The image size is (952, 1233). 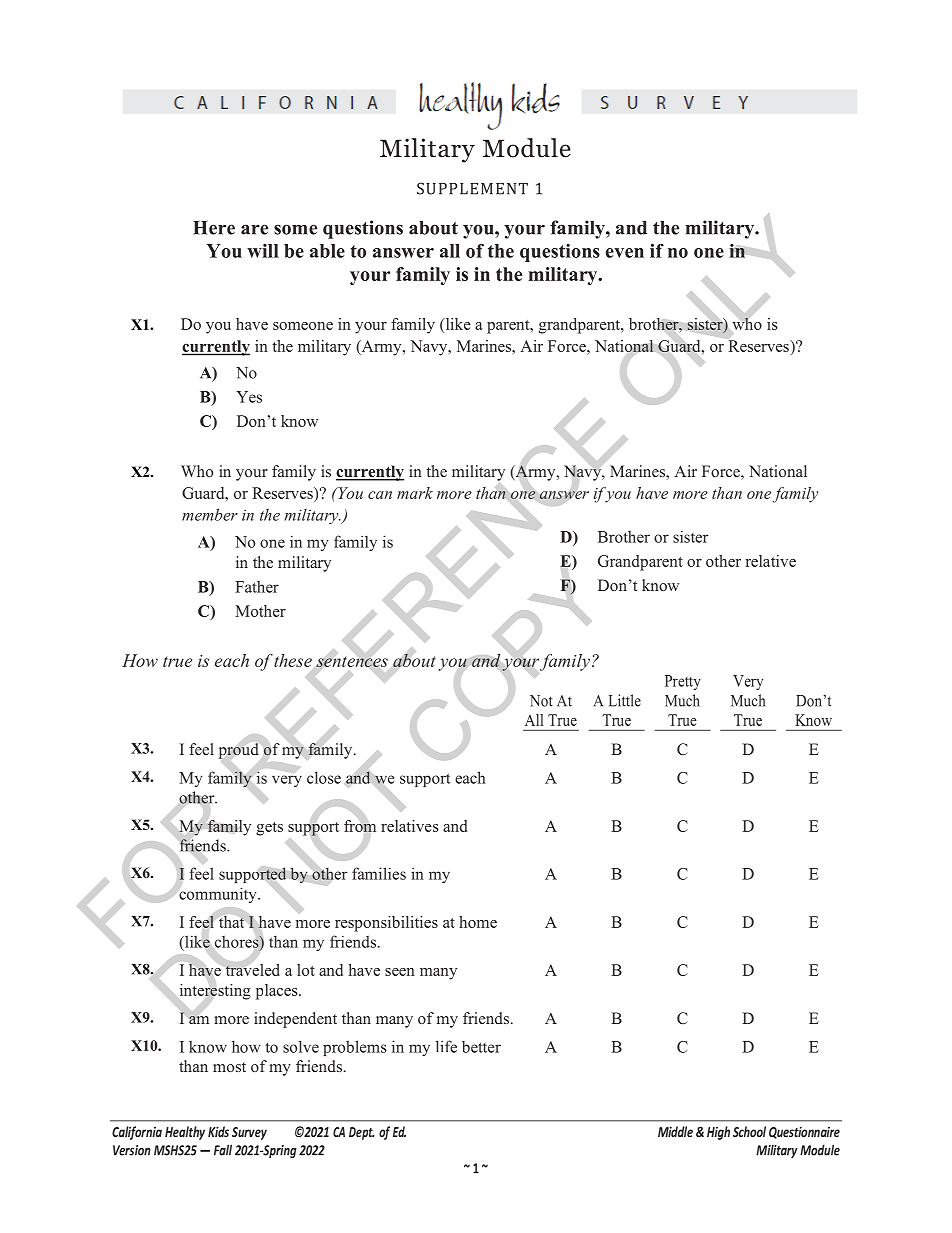 I want to click on High, so click(x=718, y=1133).
